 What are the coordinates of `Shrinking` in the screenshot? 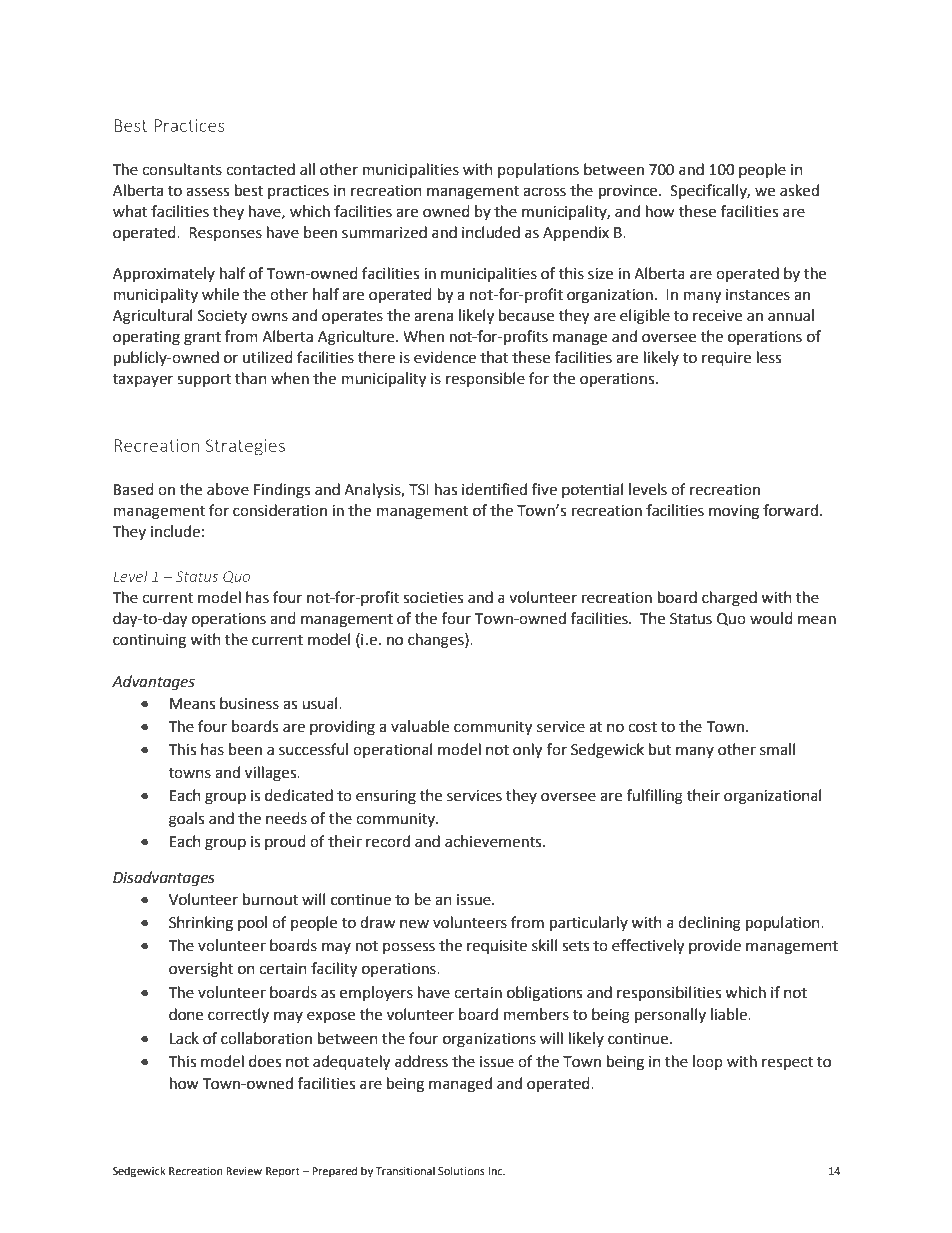 It's located at (201, 924).
